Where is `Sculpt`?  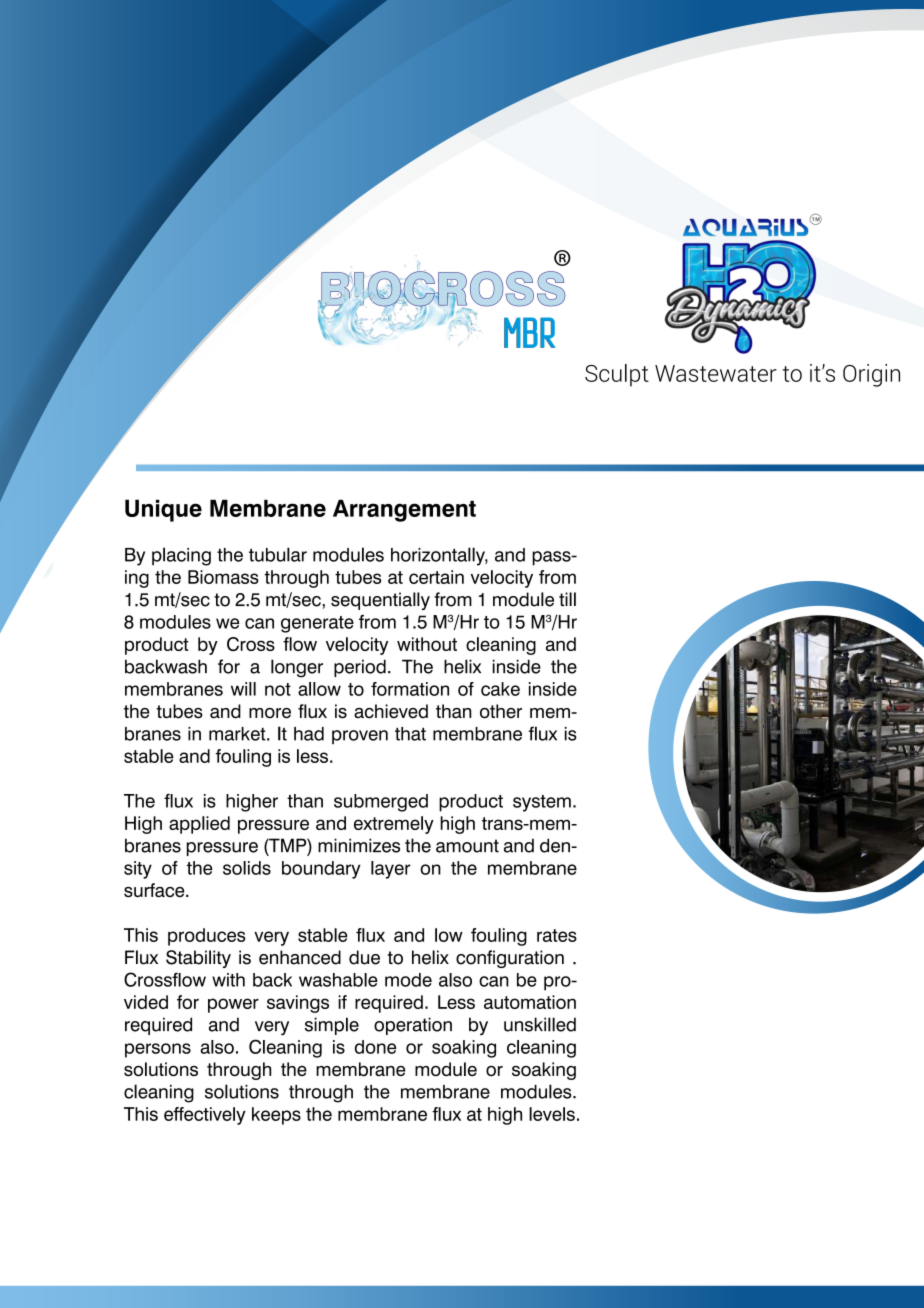 Sculpt is located at coordinates (617, 375).
